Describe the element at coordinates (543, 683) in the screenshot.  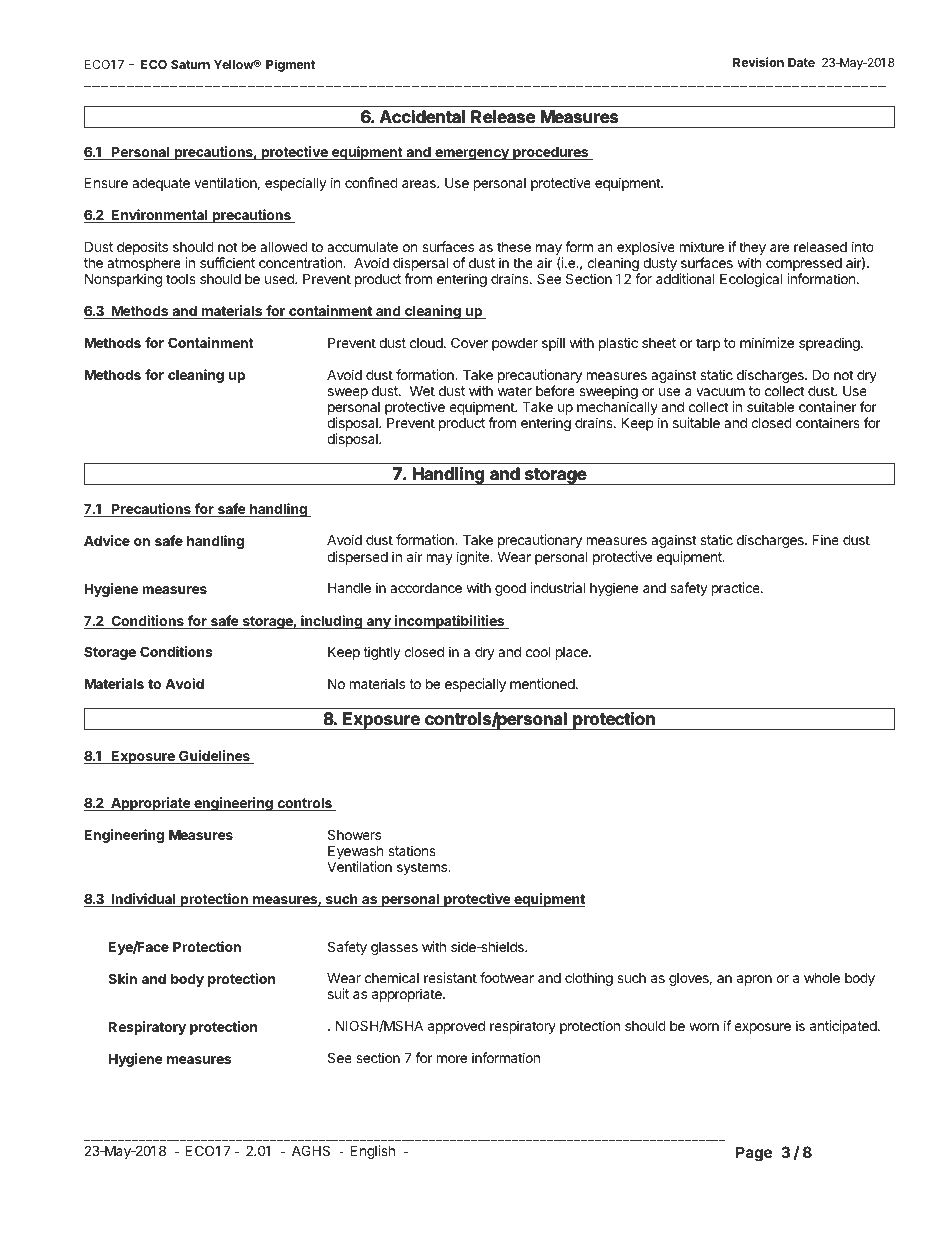
I see `mentioned` at that location.
